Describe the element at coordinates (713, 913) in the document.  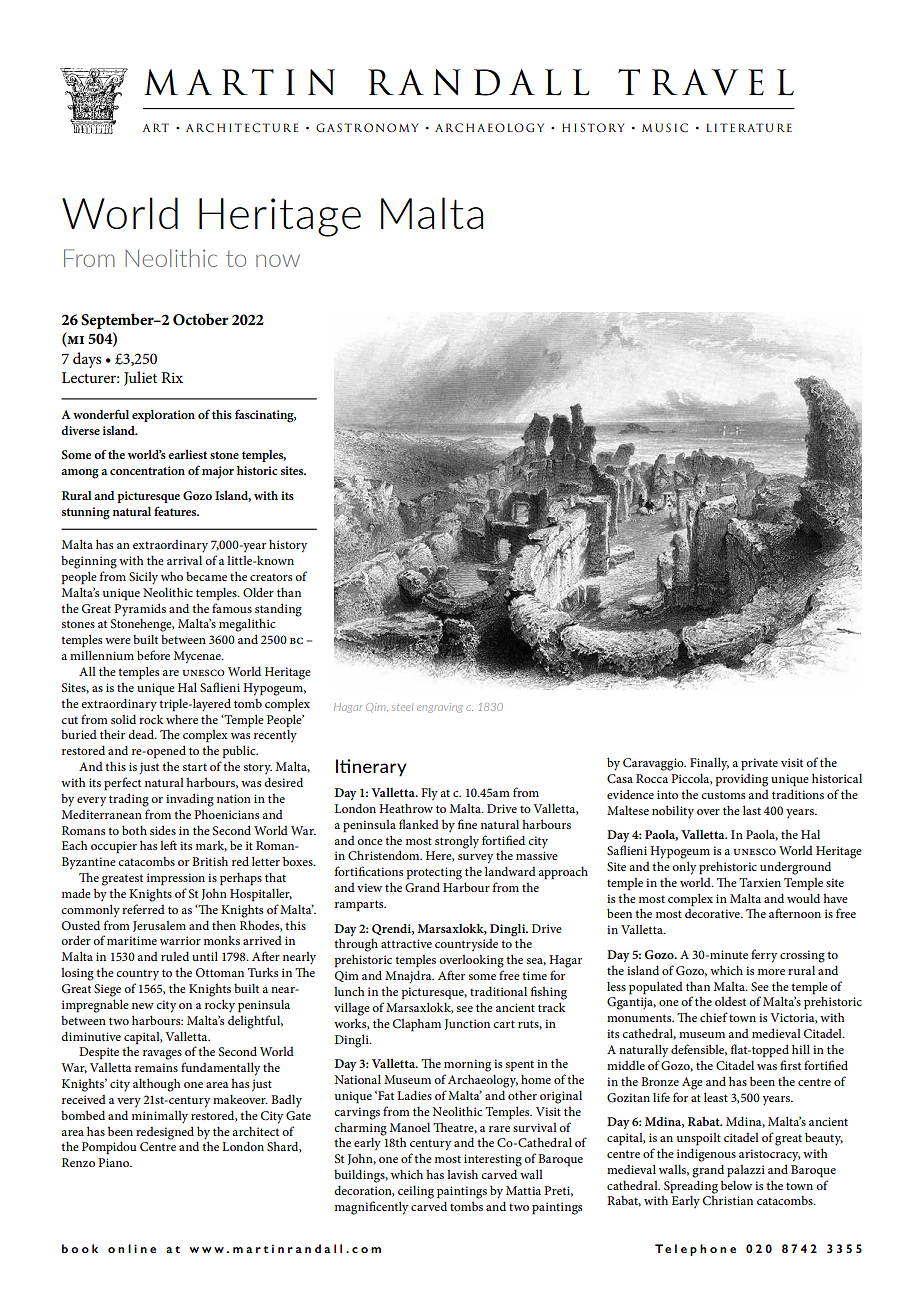
I see `decorative` at that location.
